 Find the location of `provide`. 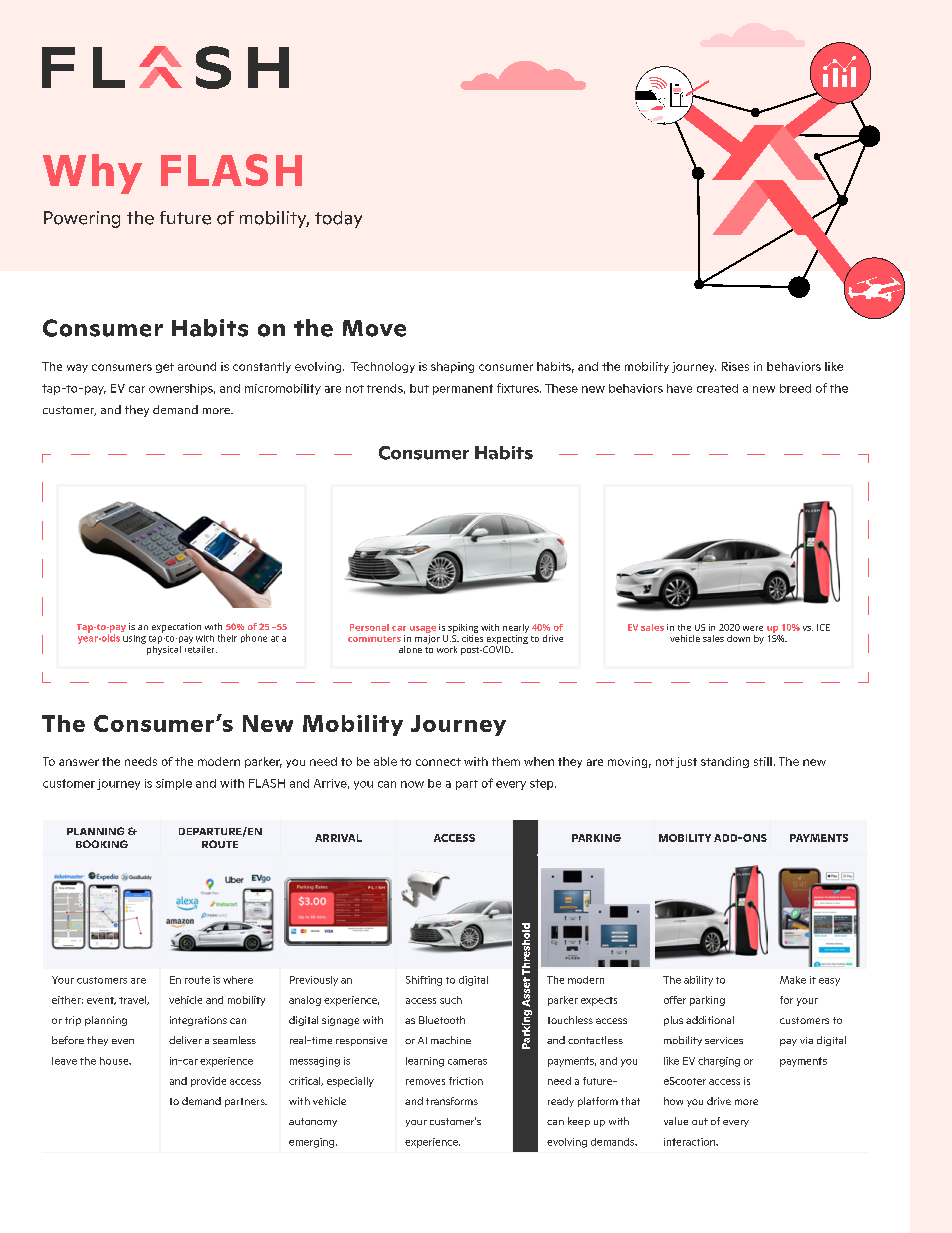

provide is located at coordinates (208, 1082).
